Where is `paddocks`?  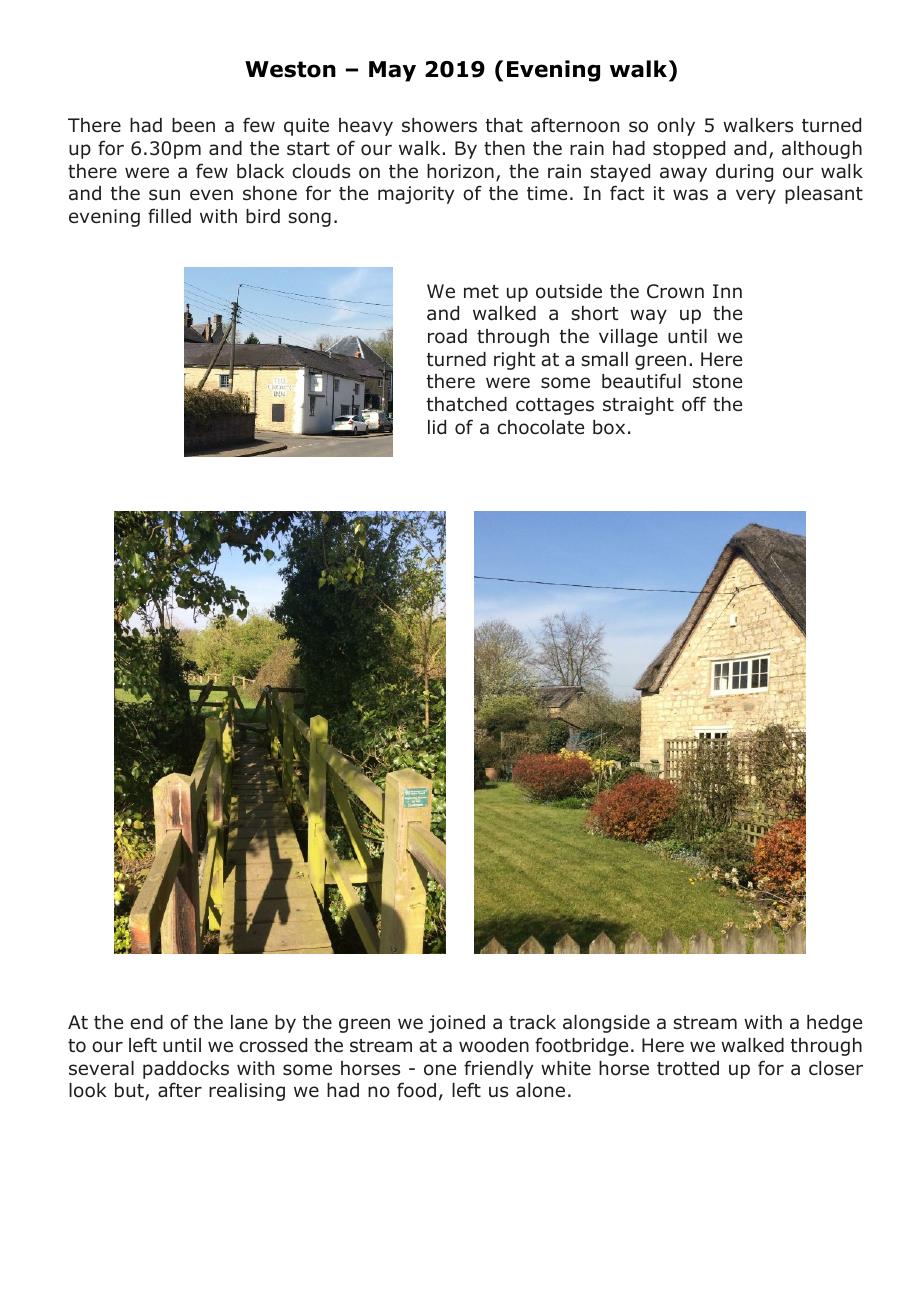
paddocks is located at coordinates (186, 1070).
